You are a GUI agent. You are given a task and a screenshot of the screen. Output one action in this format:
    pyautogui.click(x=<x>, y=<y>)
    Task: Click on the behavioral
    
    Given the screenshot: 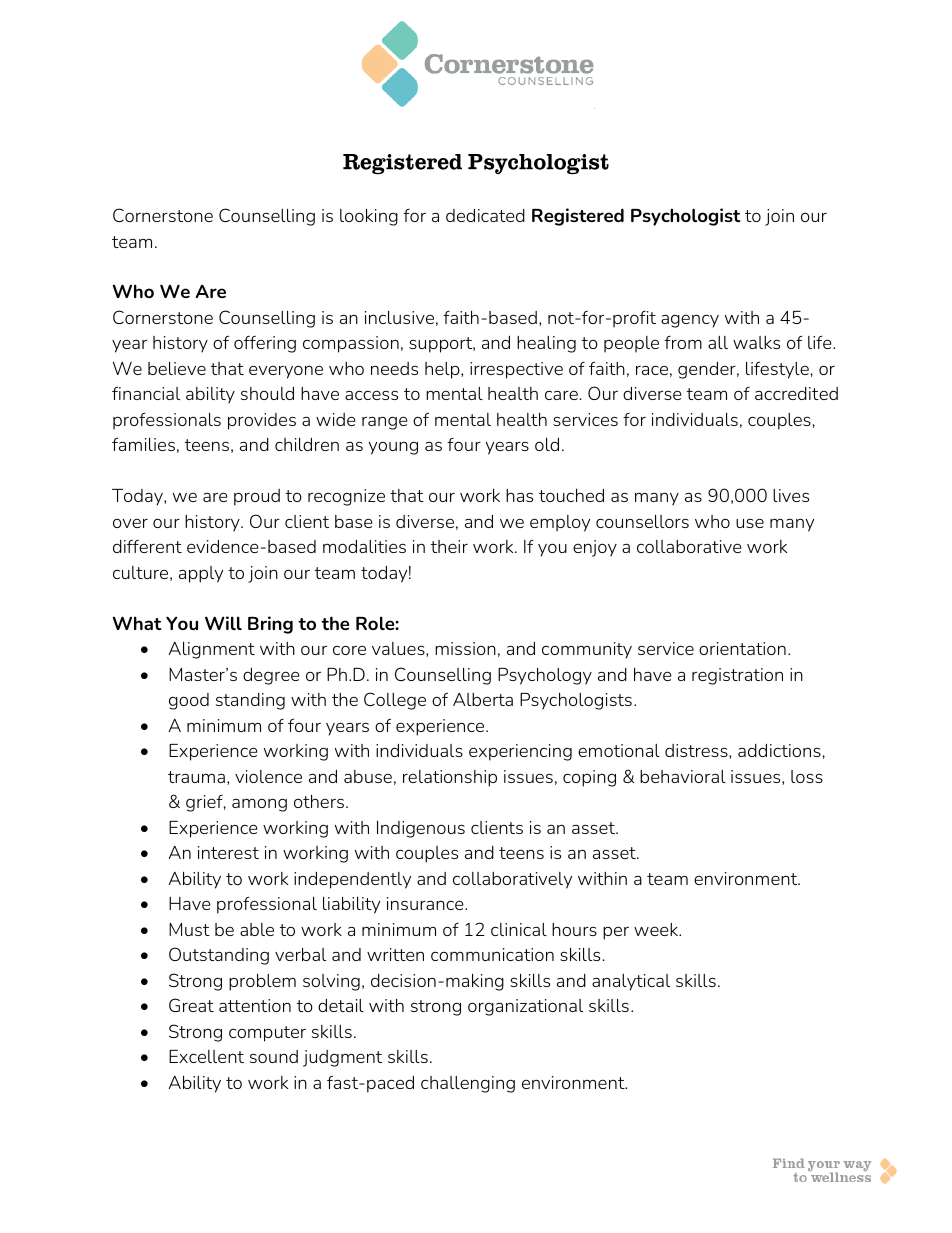 What is the action you would take?
    pyautogui.click(x=683, y=776)
